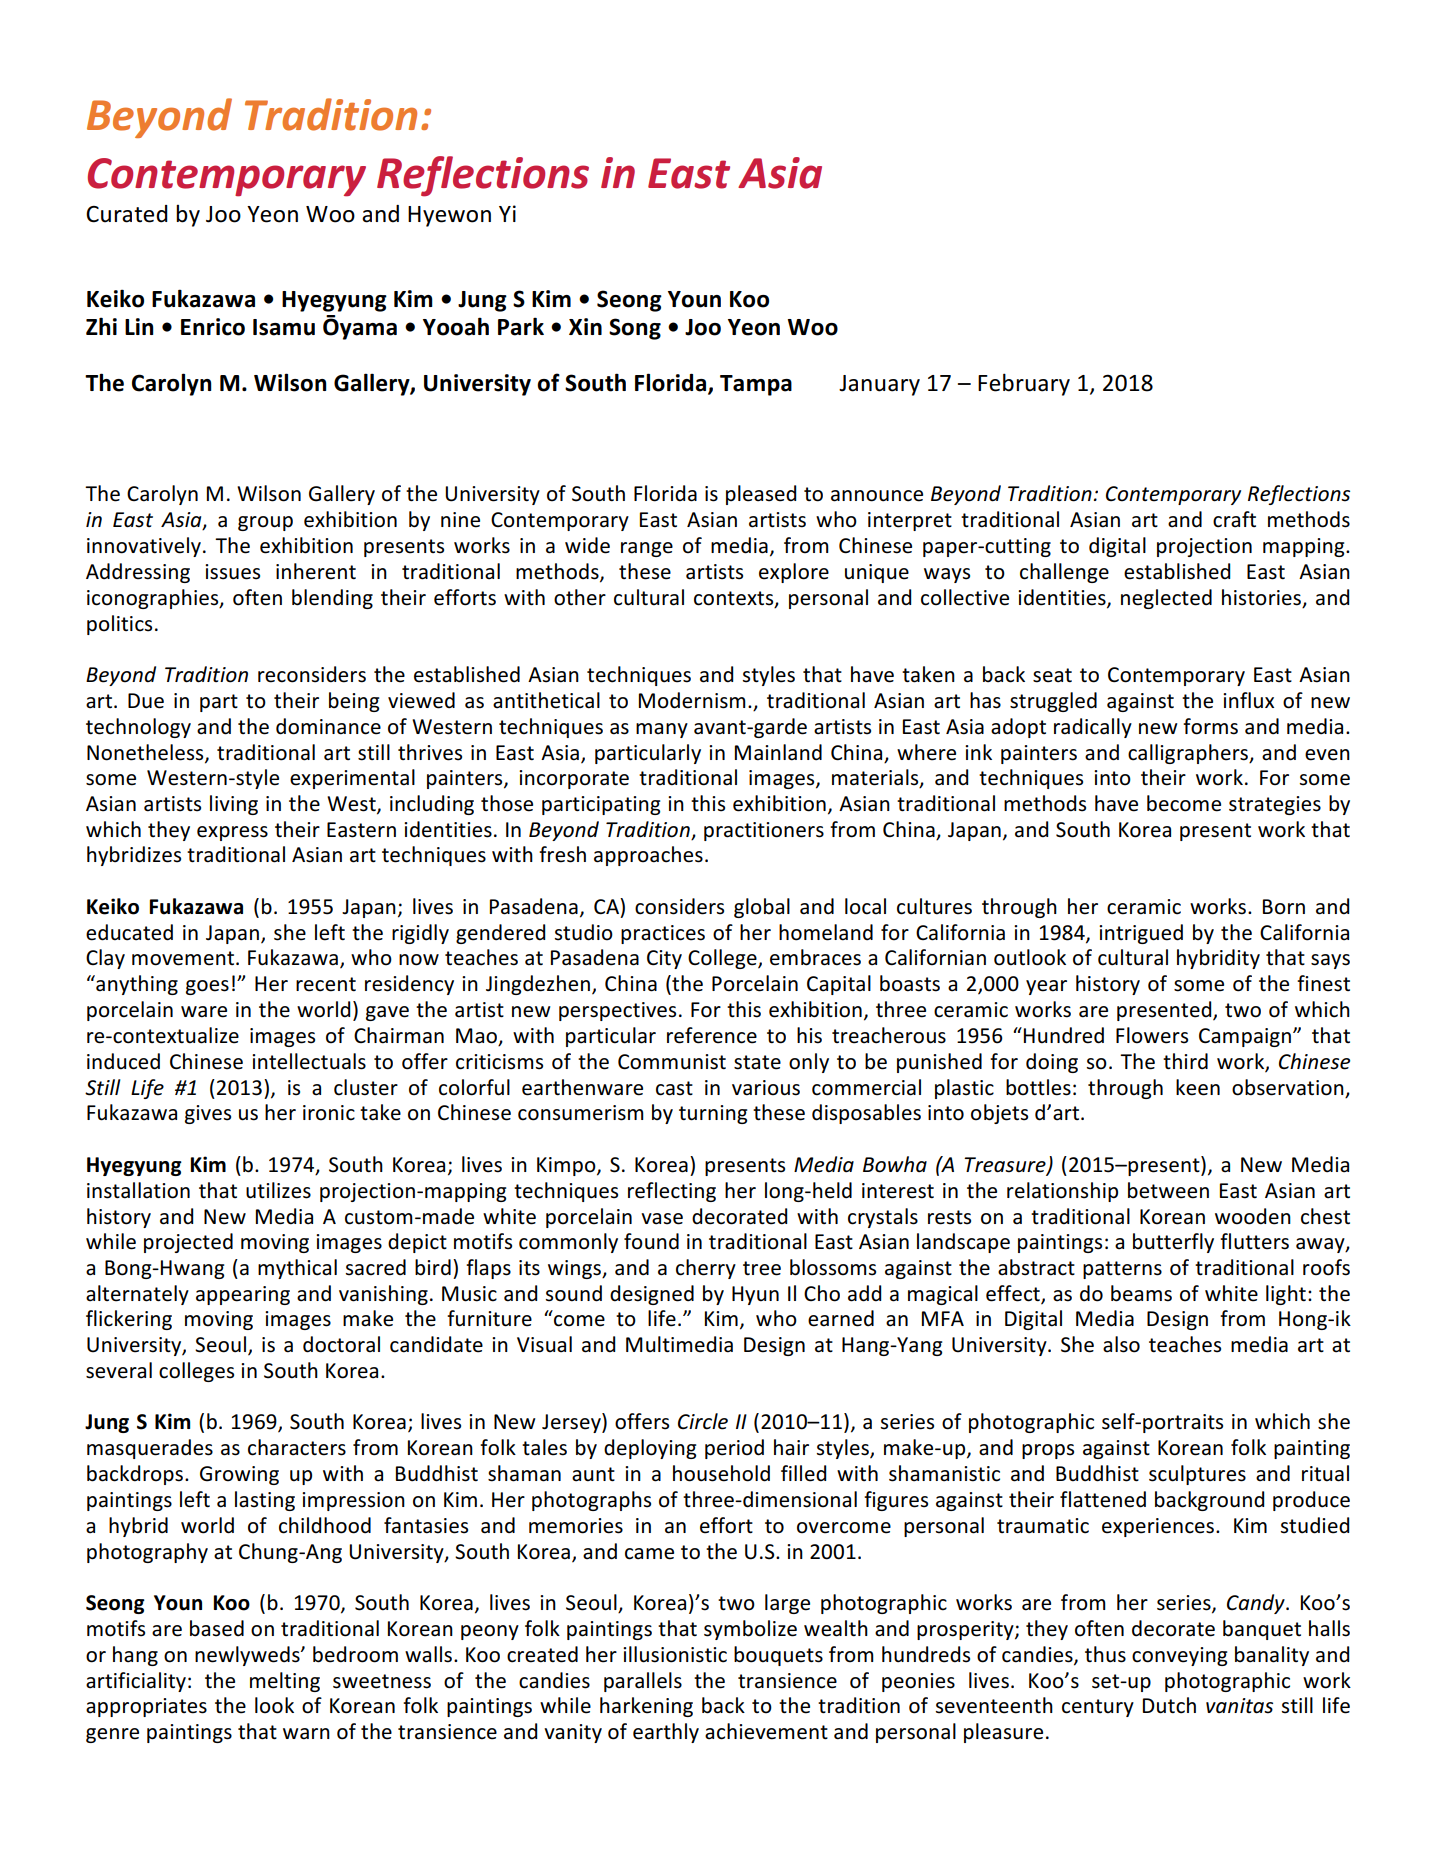 The image size is (1434, 1856). Describe the element at coordinates (1168, 1190) in the screenshot. I see `between` at that location.
